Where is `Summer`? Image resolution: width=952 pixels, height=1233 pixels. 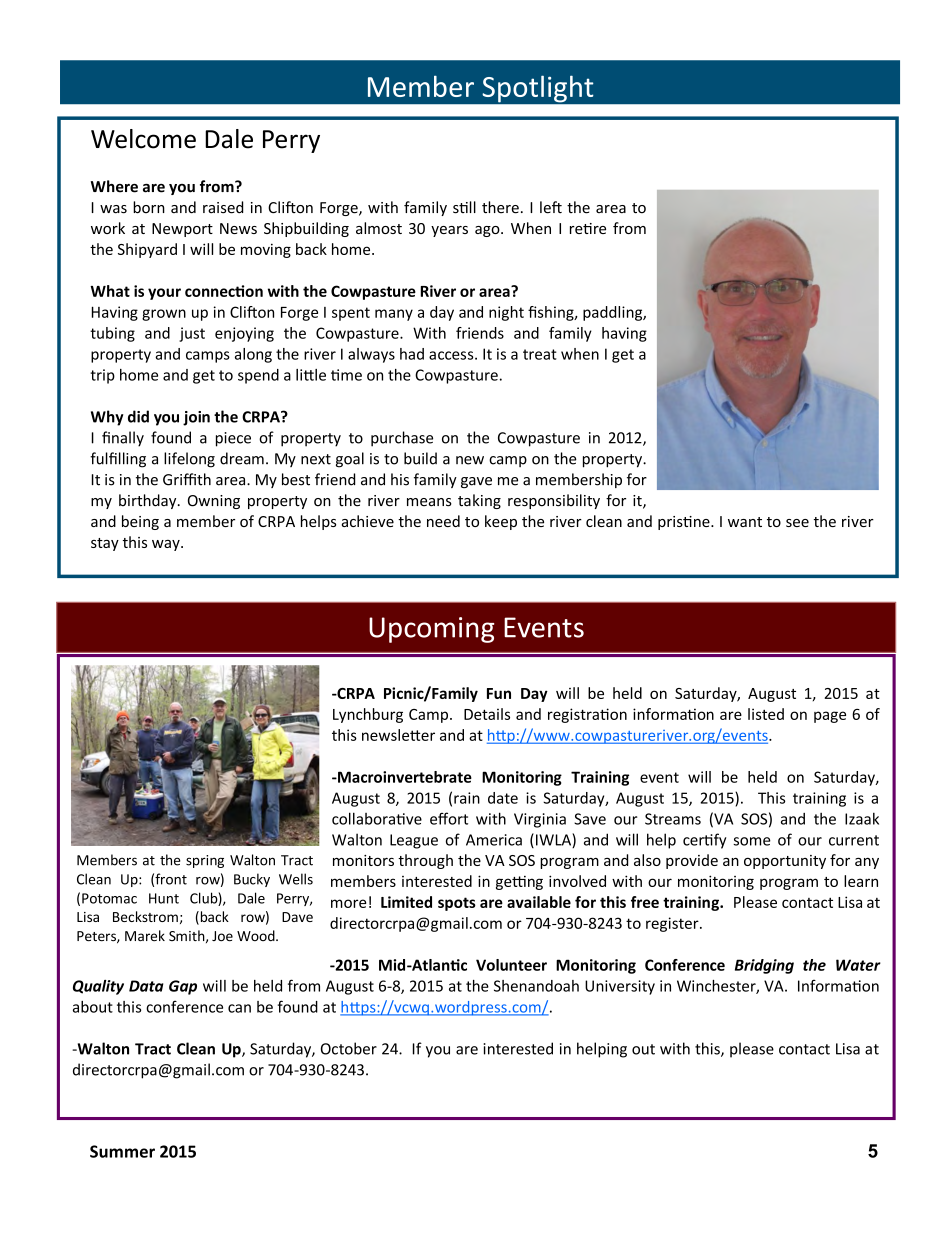 Summer is located at coordinates (122, 1151).
